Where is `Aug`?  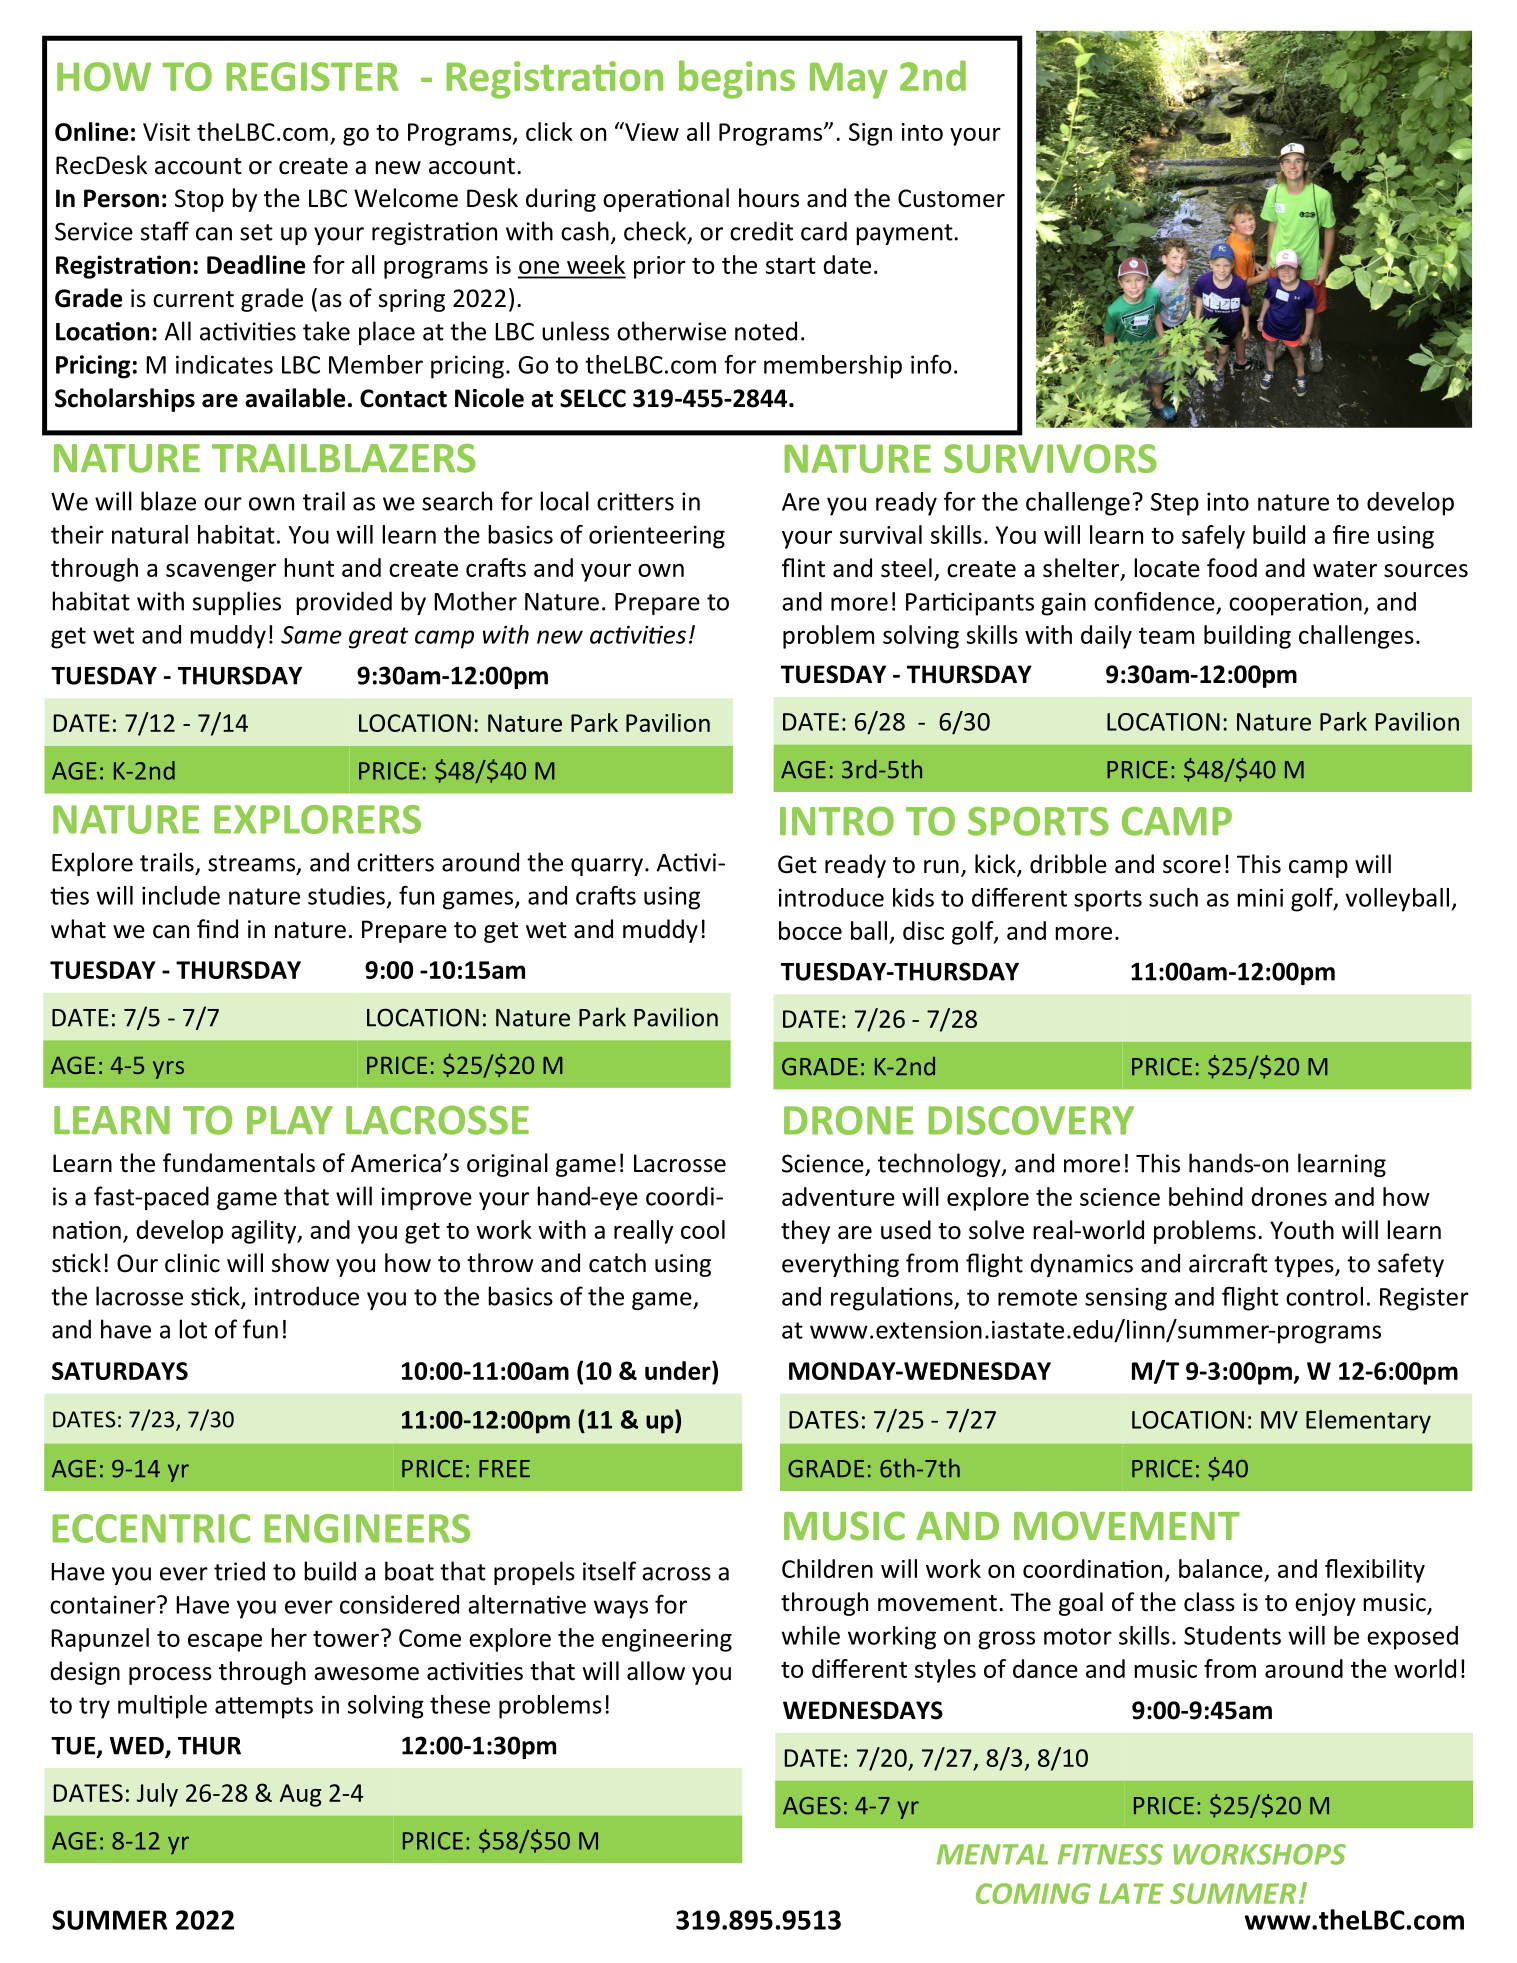 Aug is located at coordinates (301, 1795).
